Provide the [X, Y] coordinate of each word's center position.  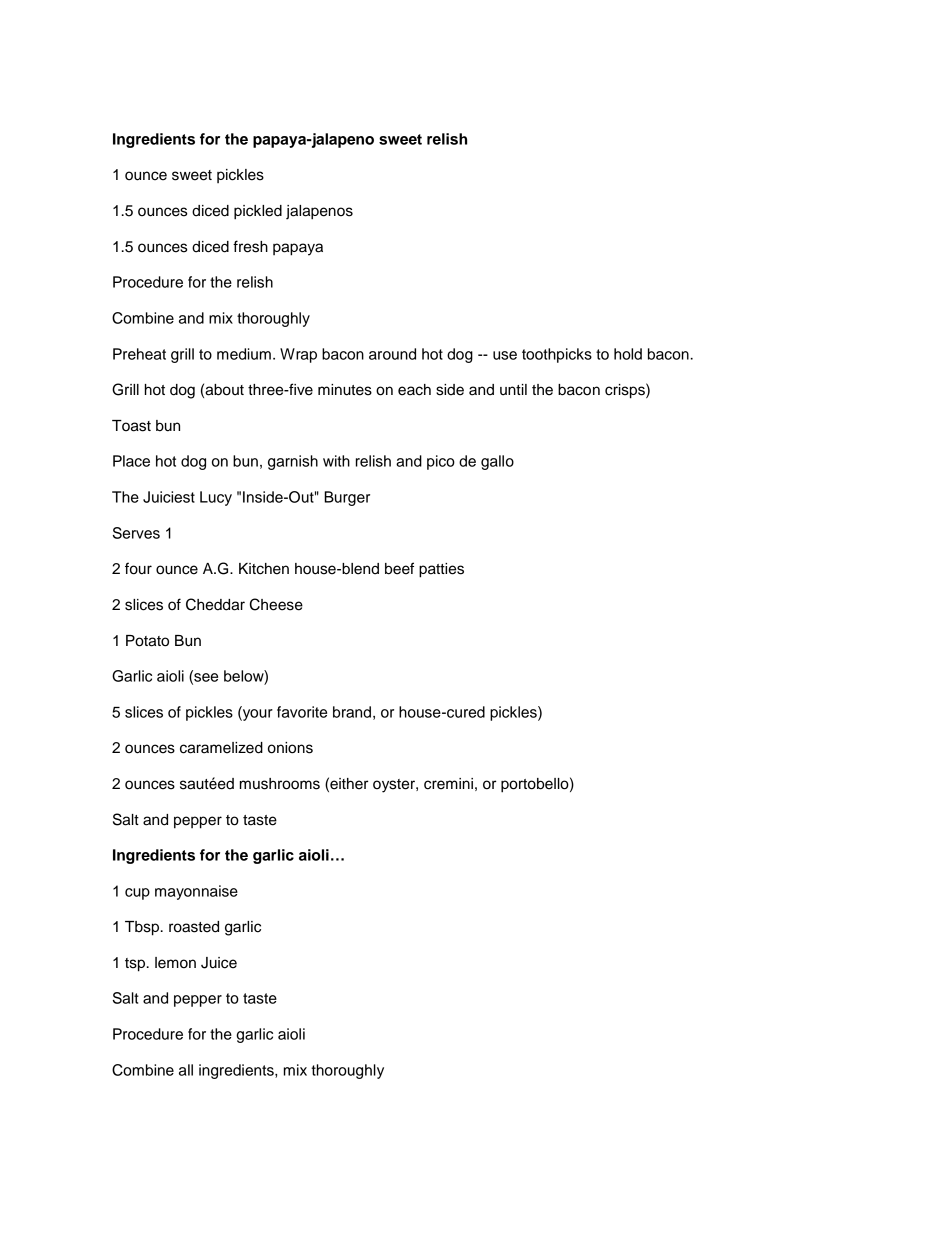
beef [399, 568]
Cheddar [215, 604]
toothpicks [557, 355]
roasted [194, 927]
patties [441, 570]
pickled [258, 212]
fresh [250, 246]
